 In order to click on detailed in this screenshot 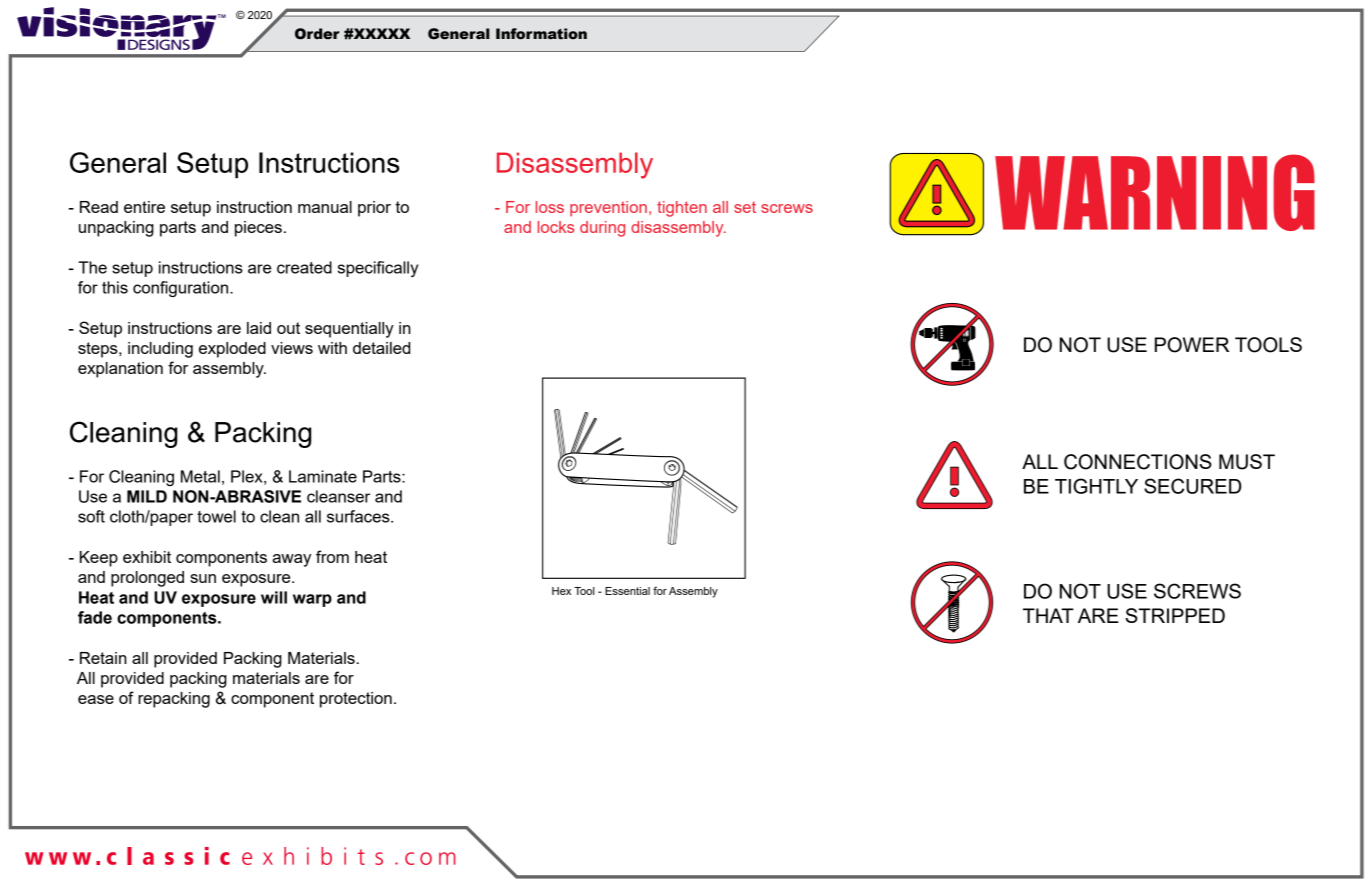, I will do `click(381, 348)`.
